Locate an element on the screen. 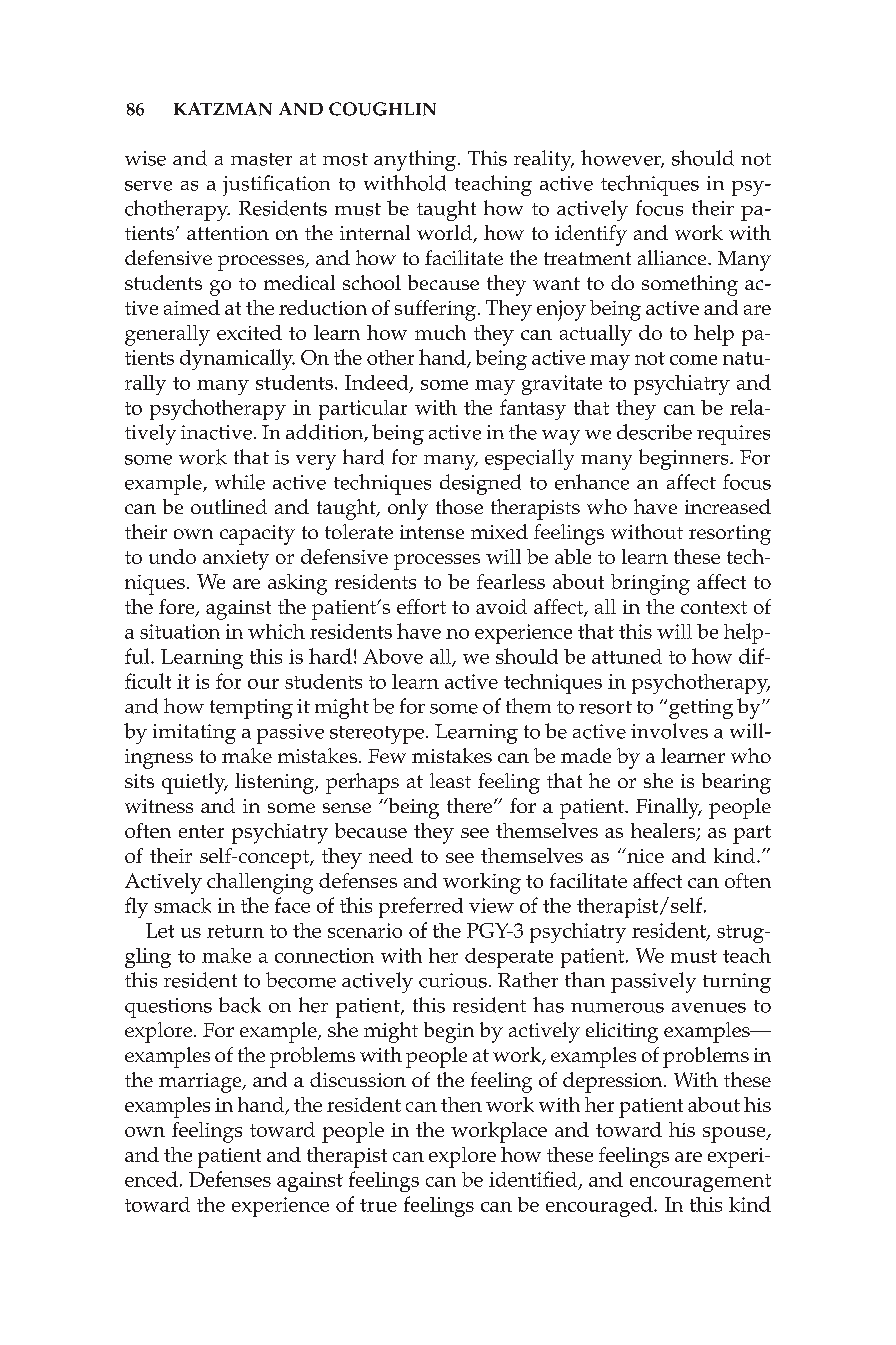 The width and height of the screenshot is (896, 1345). preferred is located at coordinates (421, 907).
